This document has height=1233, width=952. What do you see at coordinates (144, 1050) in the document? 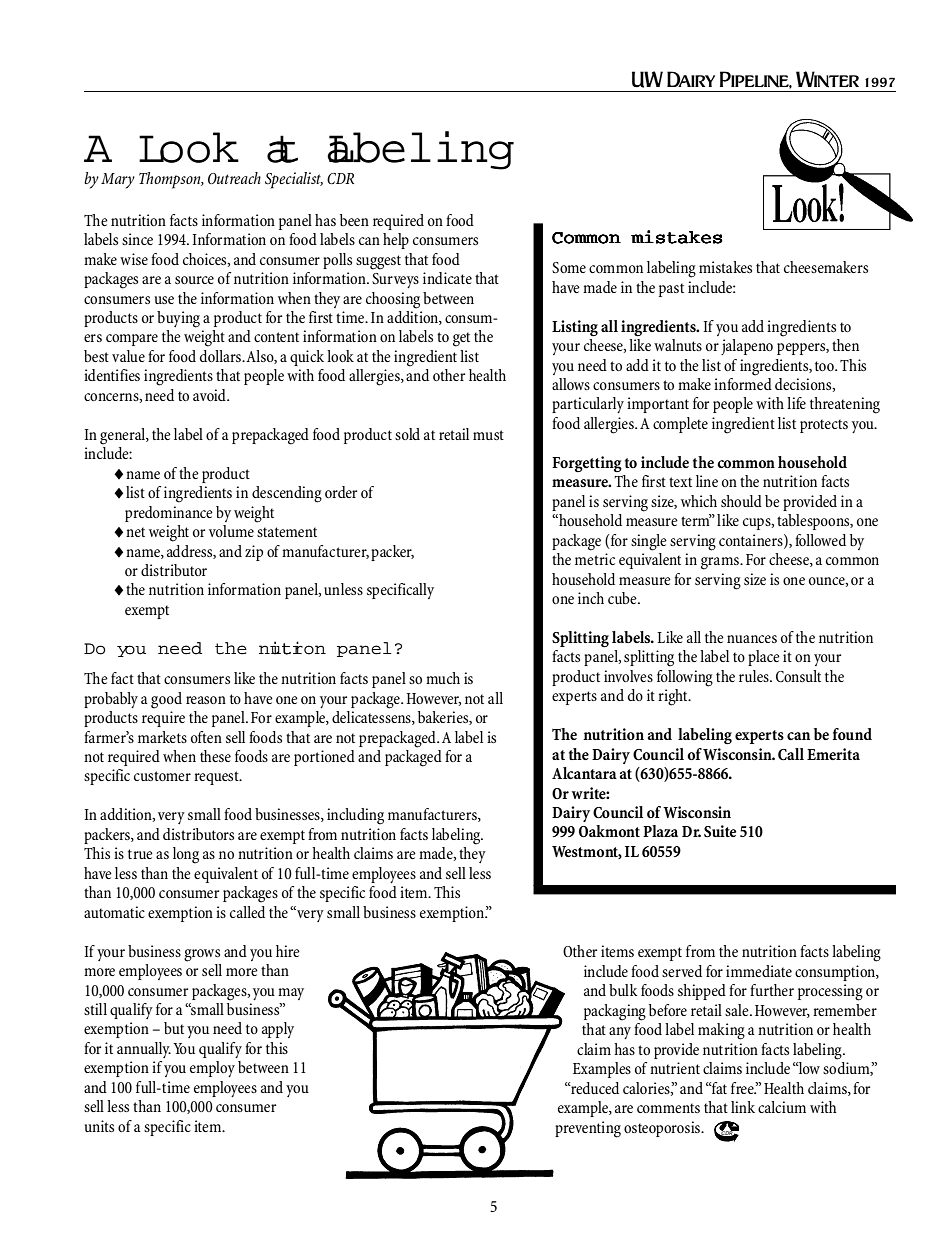
I see `annually` at bounding box center [144, 1050].
